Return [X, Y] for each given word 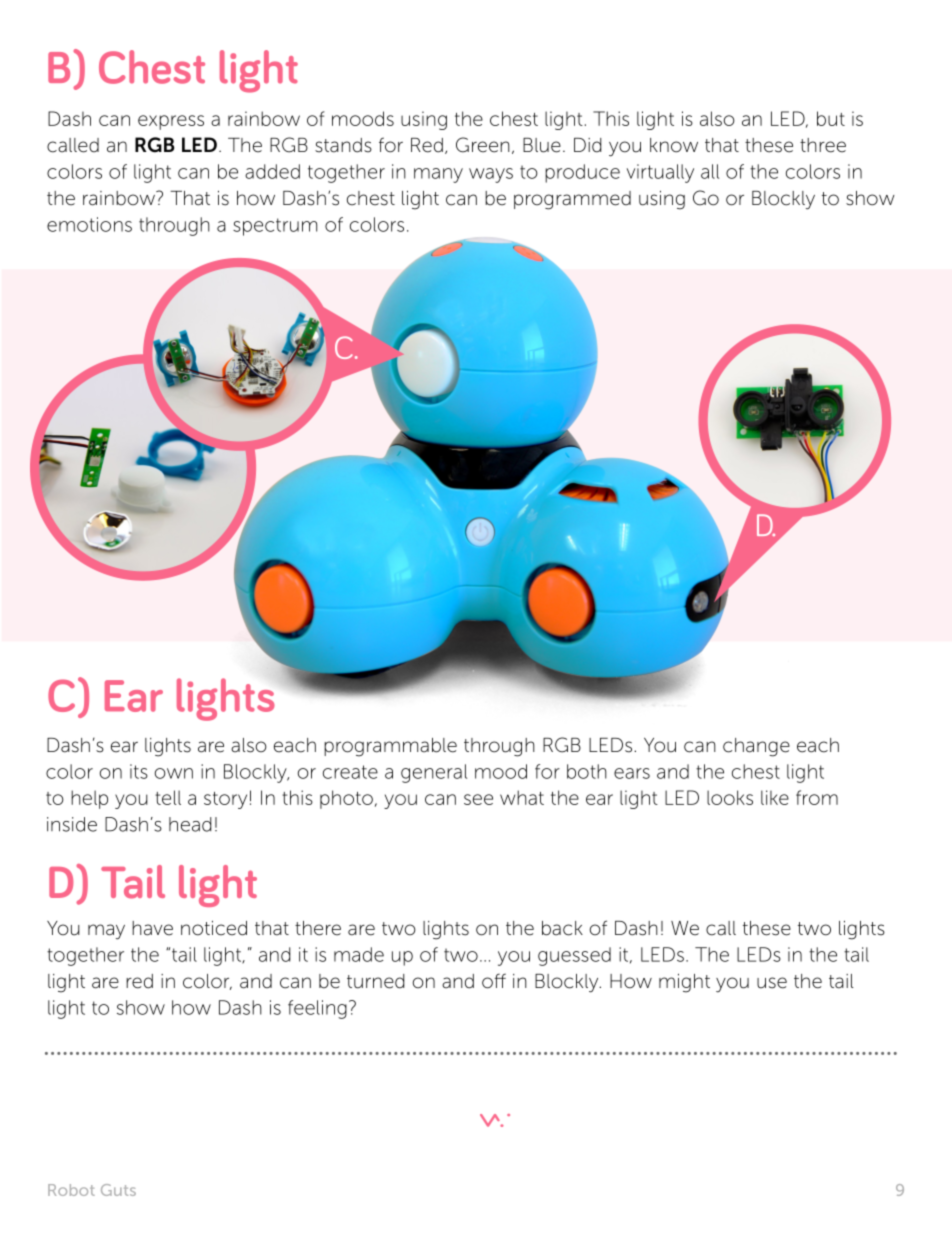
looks [730, 797]
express [171, 122]
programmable [390, 747]
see [478, 799]
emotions [89, 224]
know [674, 145]
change [756, 747]
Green [483, 145]
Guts [118, 1190]
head [190, 824]
